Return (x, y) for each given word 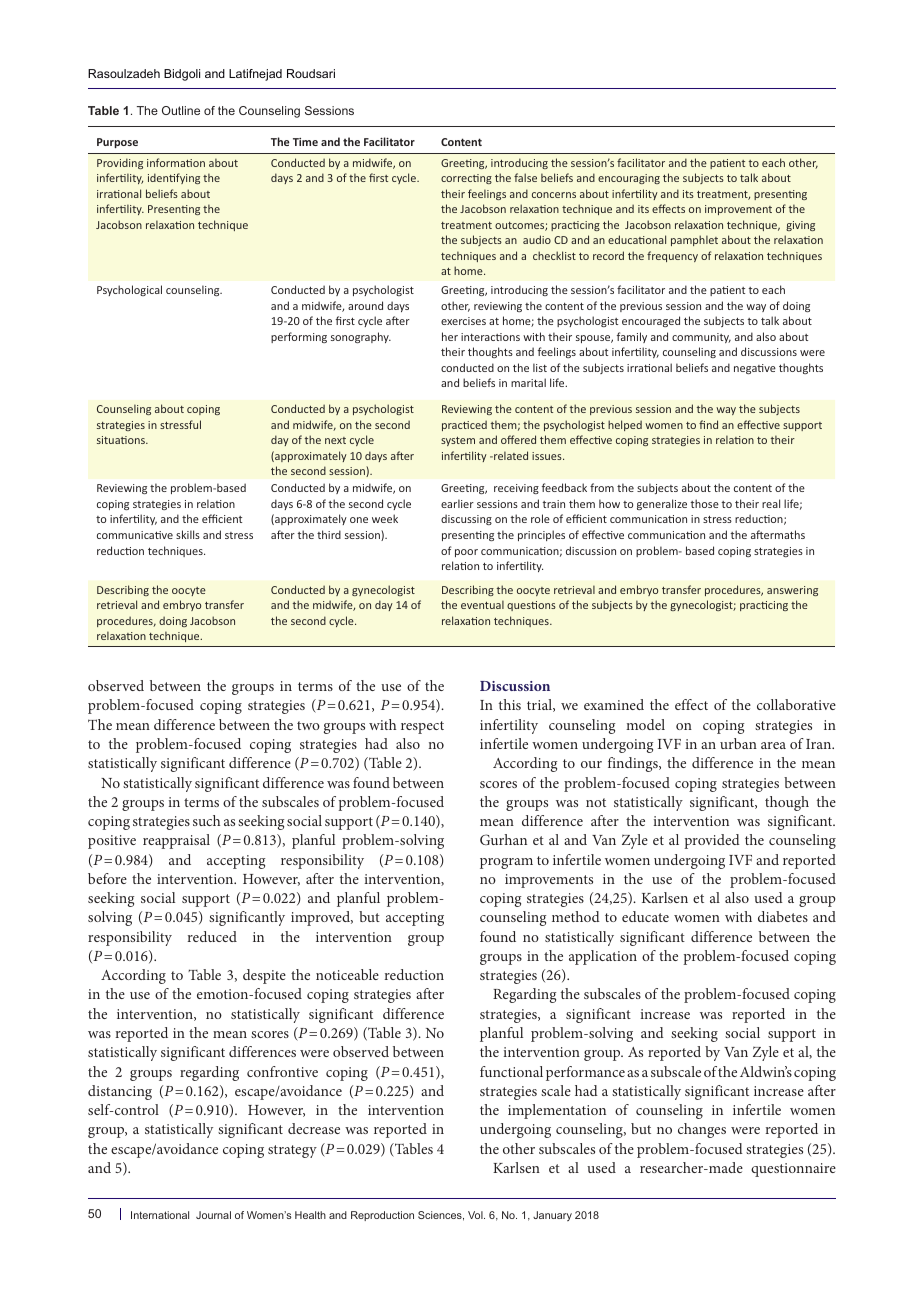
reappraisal (176, 841)
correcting (466, 179)
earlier (457, 503)
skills (188, 534)
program (506, 863)
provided (712, 841)
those (705, 503)
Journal (213, 1215)
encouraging (629, 179)
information (176, 162)
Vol (476, 1215)
